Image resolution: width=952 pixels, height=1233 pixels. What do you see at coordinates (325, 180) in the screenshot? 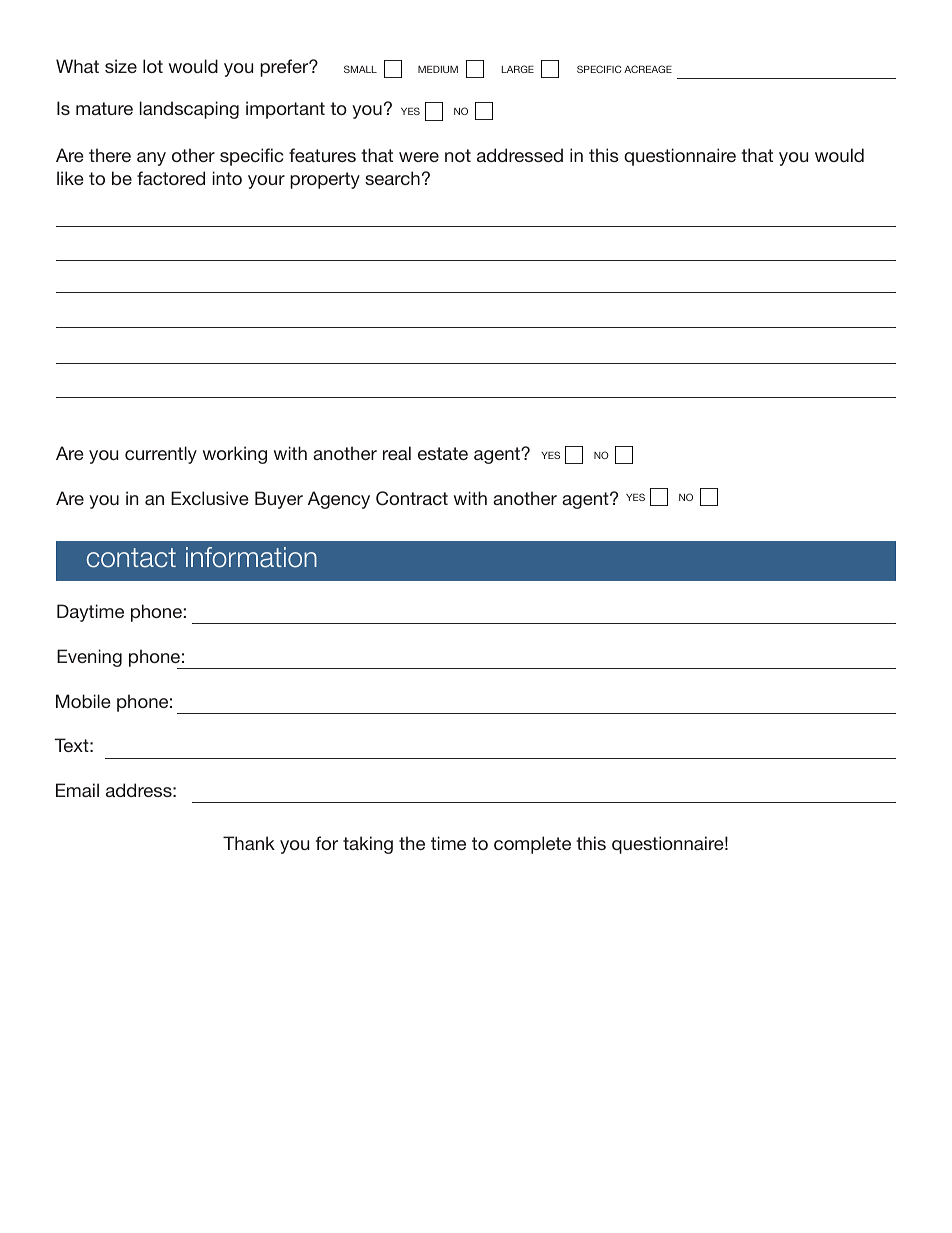
I see `property` at bounding box center [325, 180].
